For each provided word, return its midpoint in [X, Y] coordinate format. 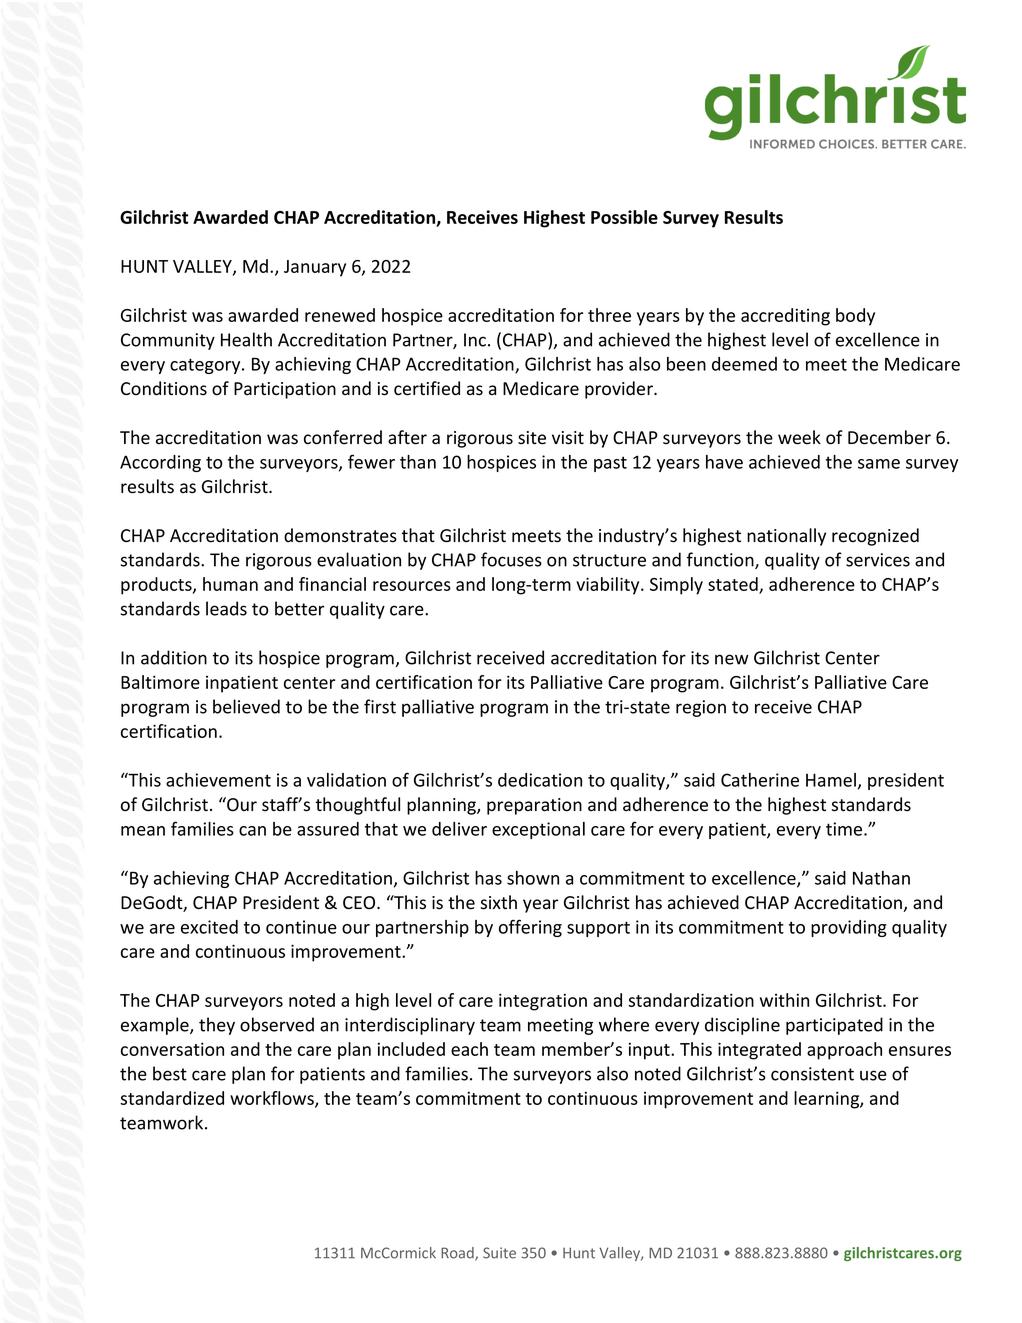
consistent [812, 1074]
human [230, 584]
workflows [273, 1099]
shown [533, 878]
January [315, 268]
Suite [499, 1253]
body [855, 317]
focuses [511, 559]
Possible [624, 217]
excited [209, 927]
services [878, 560]
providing [849, 928]
